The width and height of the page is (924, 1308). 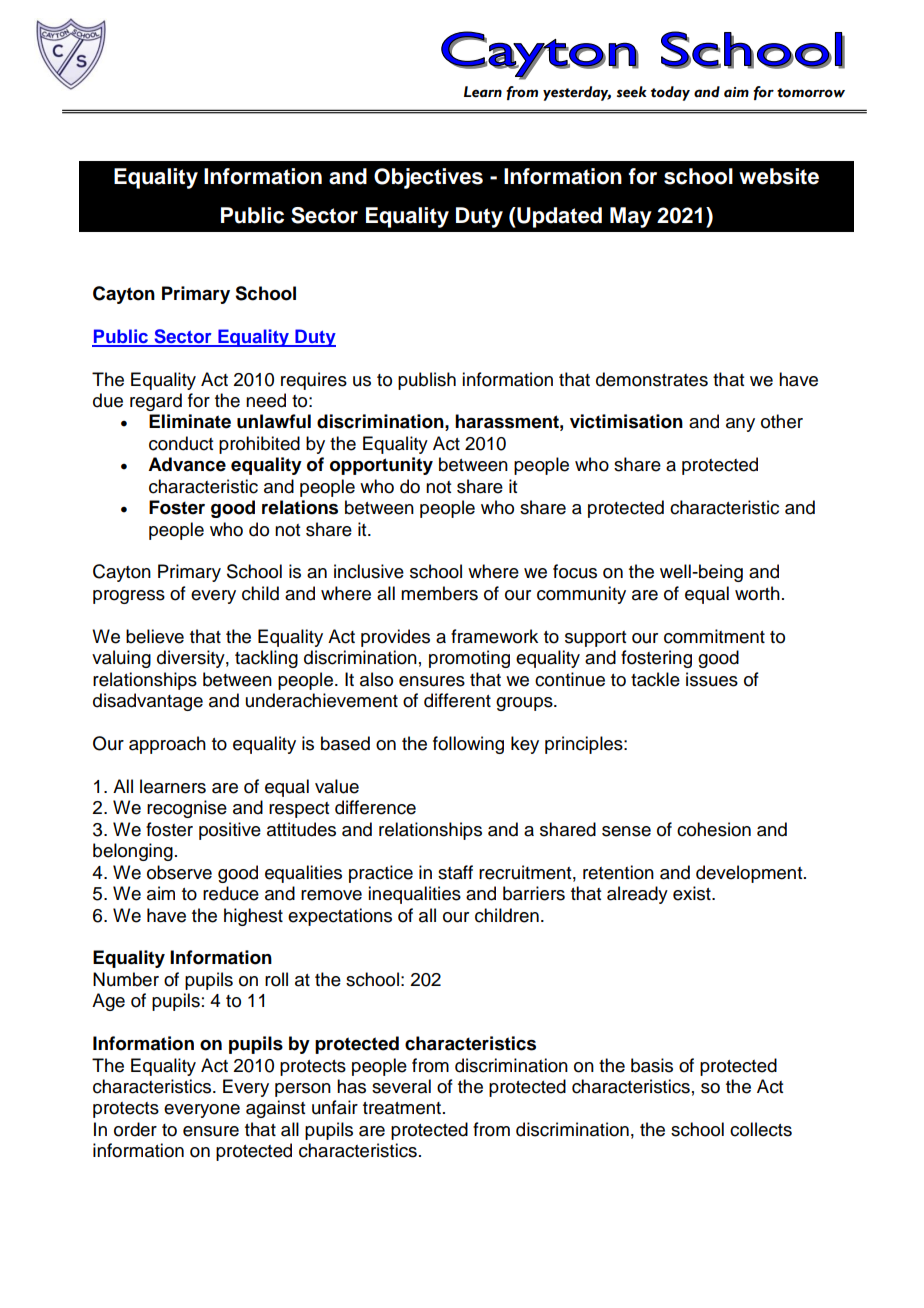 What do you see at coordinates (155, 636) in the page?
I see `believe` at bounding box center [155, 636].
